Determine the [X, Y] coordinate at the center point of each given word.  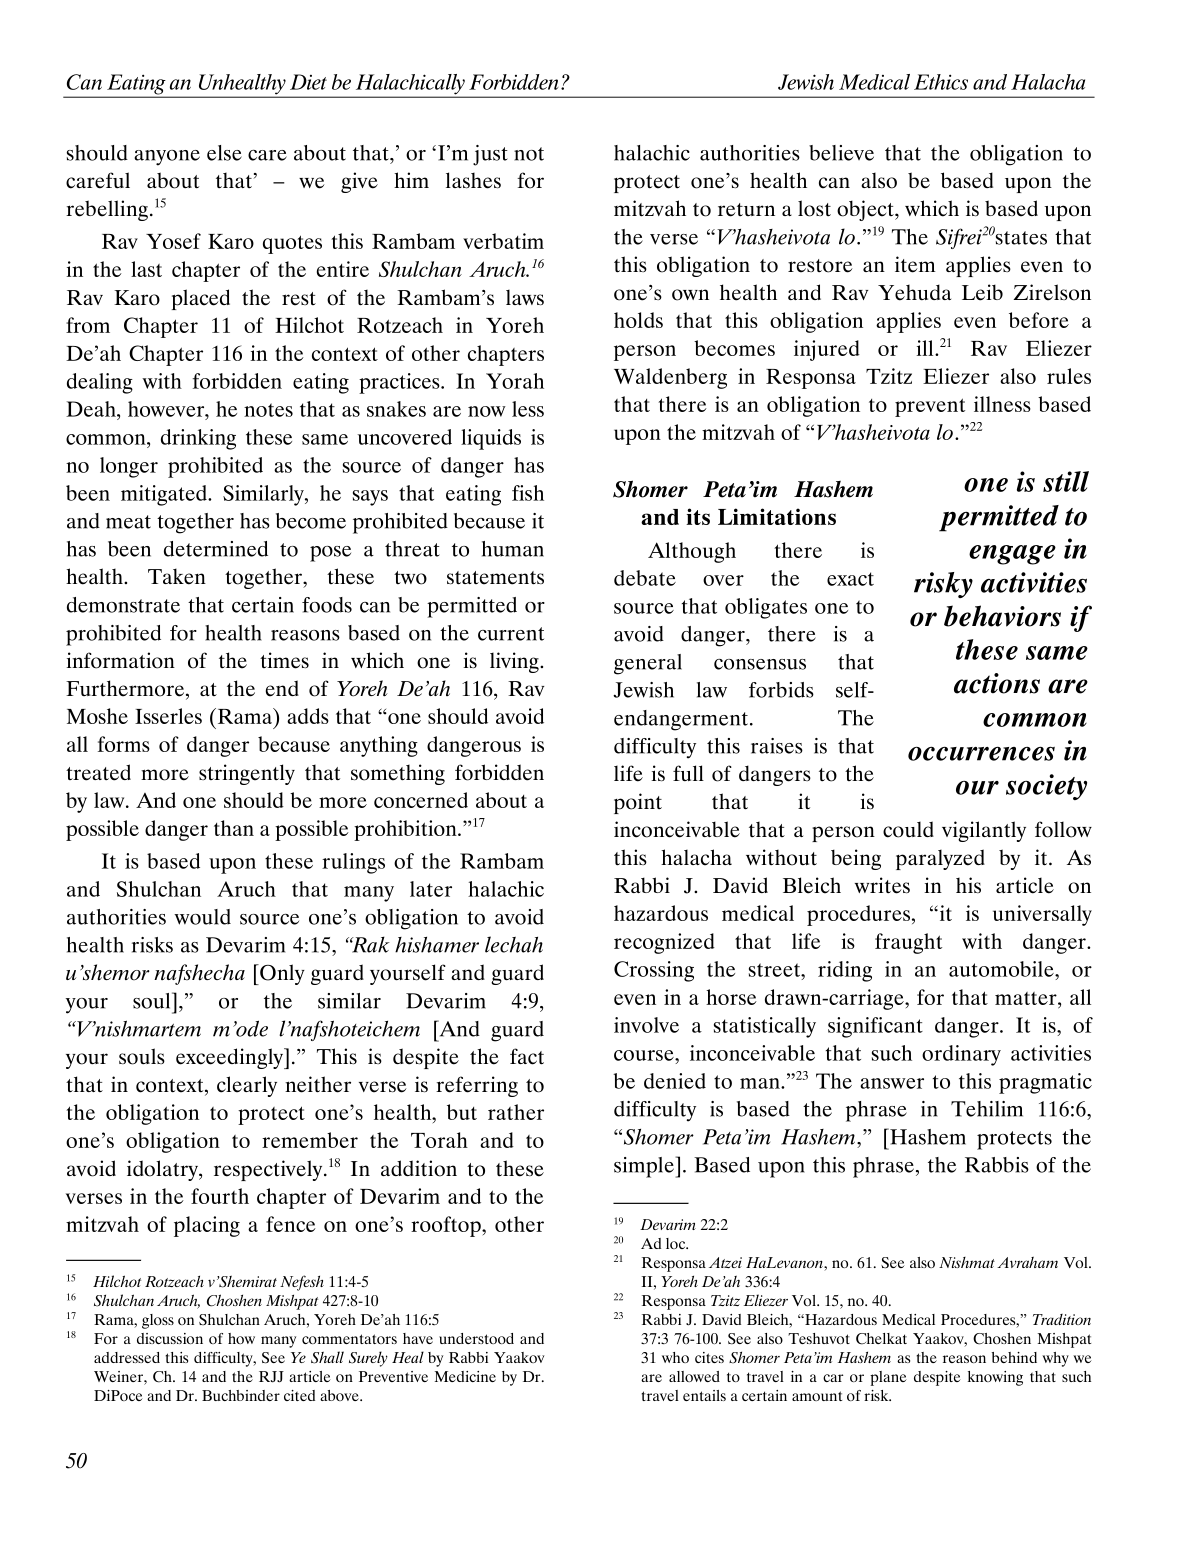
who [675, 1357]
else [224, 153]
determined [216, 549]
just [490, 155]
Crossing [654, 971]
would [202, 917]
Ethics [941, 82]
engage [1012, 555]
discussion [170, 1338]
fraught [908, 943]
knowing [995, 1378]
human [513, 549]
